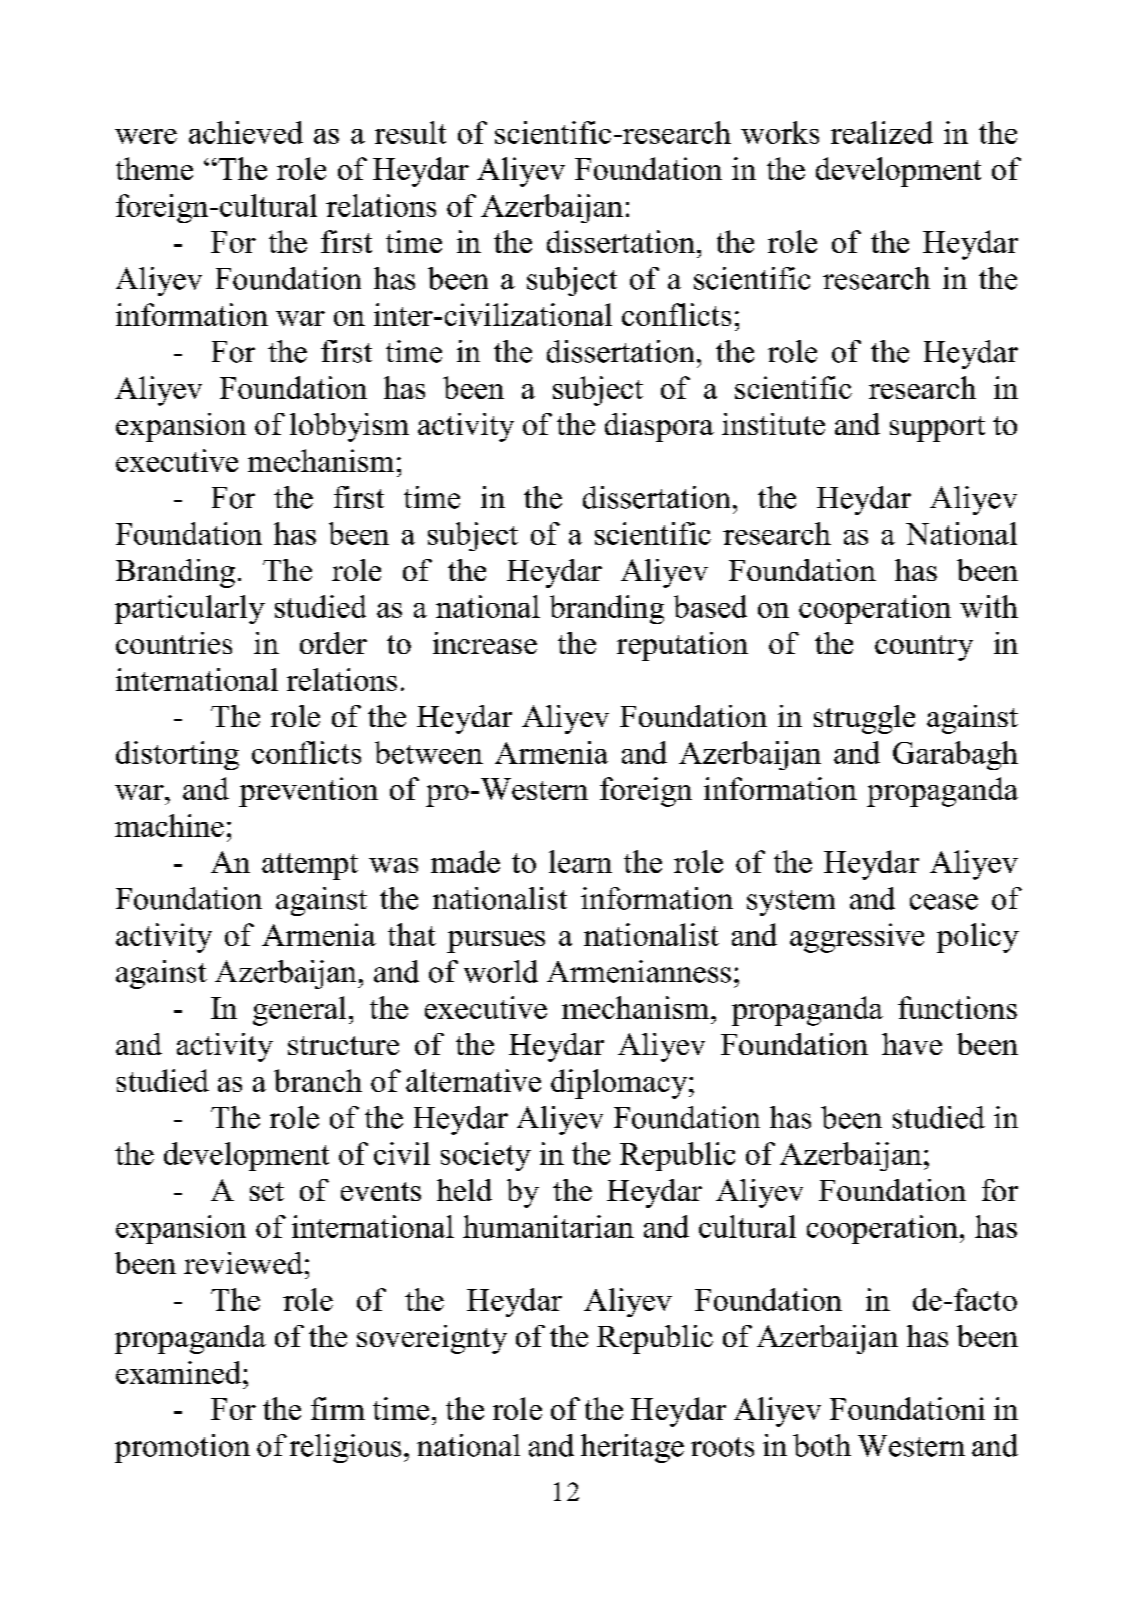  I want to click on struggle, so click(864, 719).
